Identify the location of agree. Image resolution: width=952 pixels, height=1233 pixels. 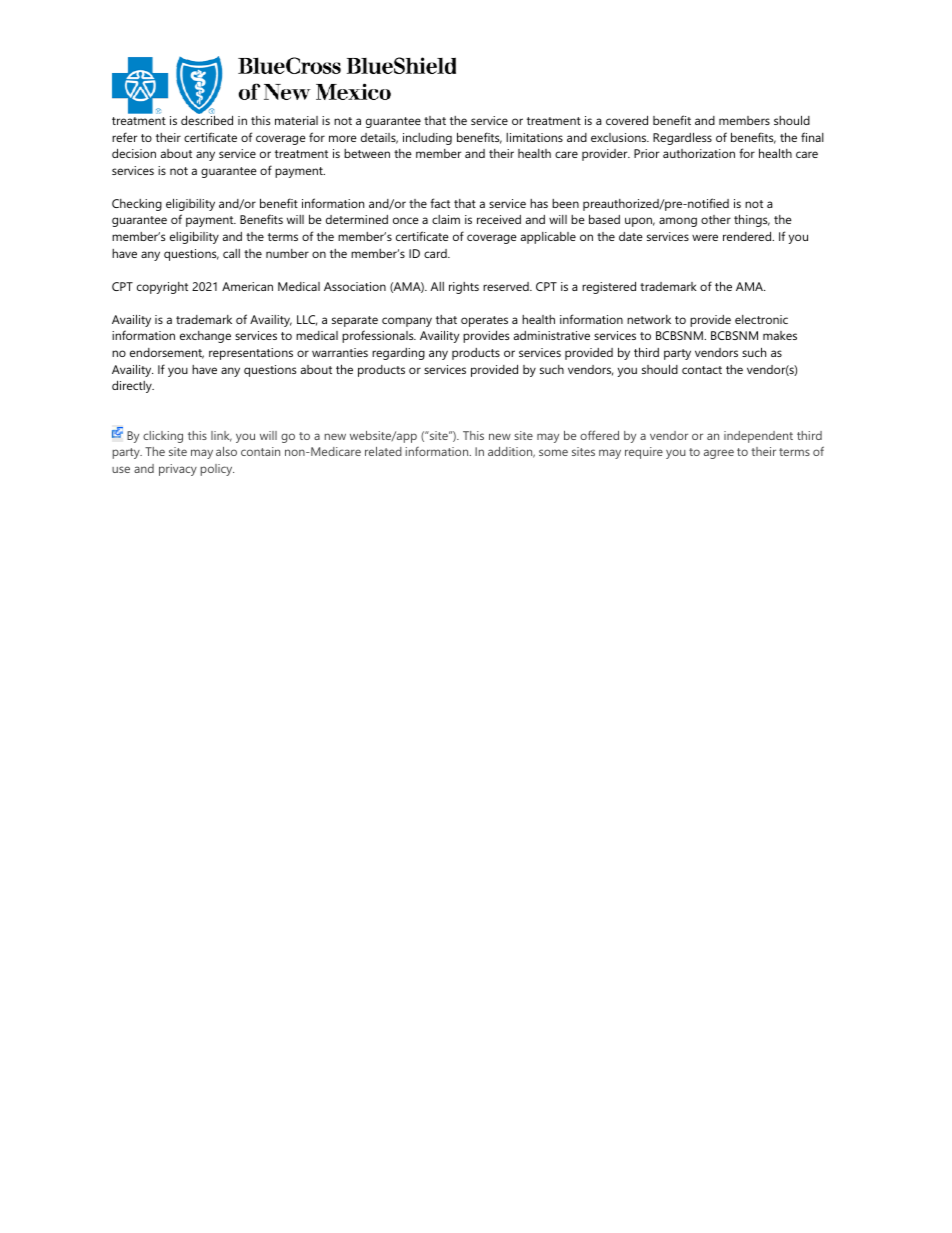
(719, 454).
